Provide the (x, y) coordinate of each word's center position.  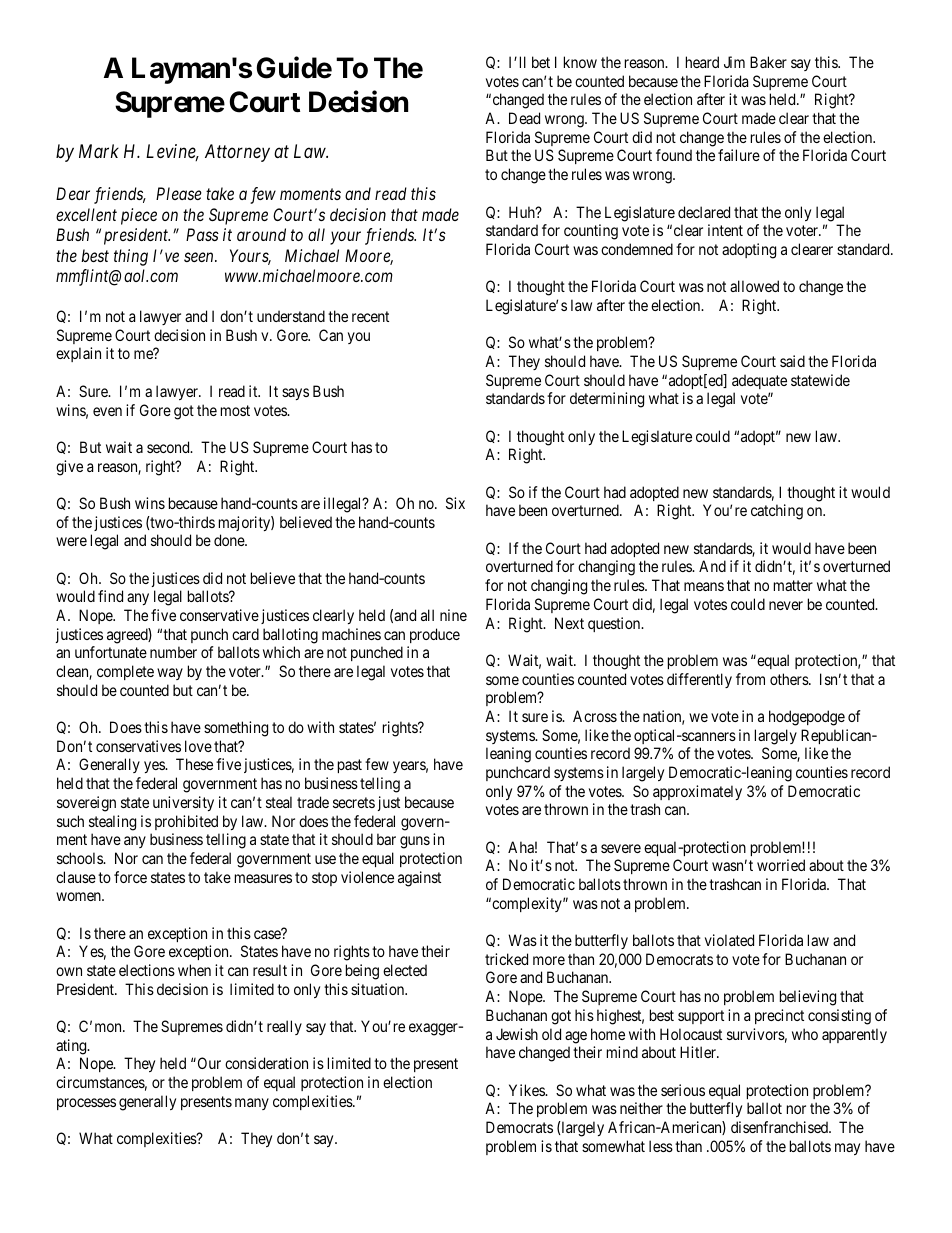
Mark (99, 151)
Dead (524, 118)
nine (453, 615)
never (786, 605)
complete (125, 672)
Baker (768, 62)
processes (86, 1104)
